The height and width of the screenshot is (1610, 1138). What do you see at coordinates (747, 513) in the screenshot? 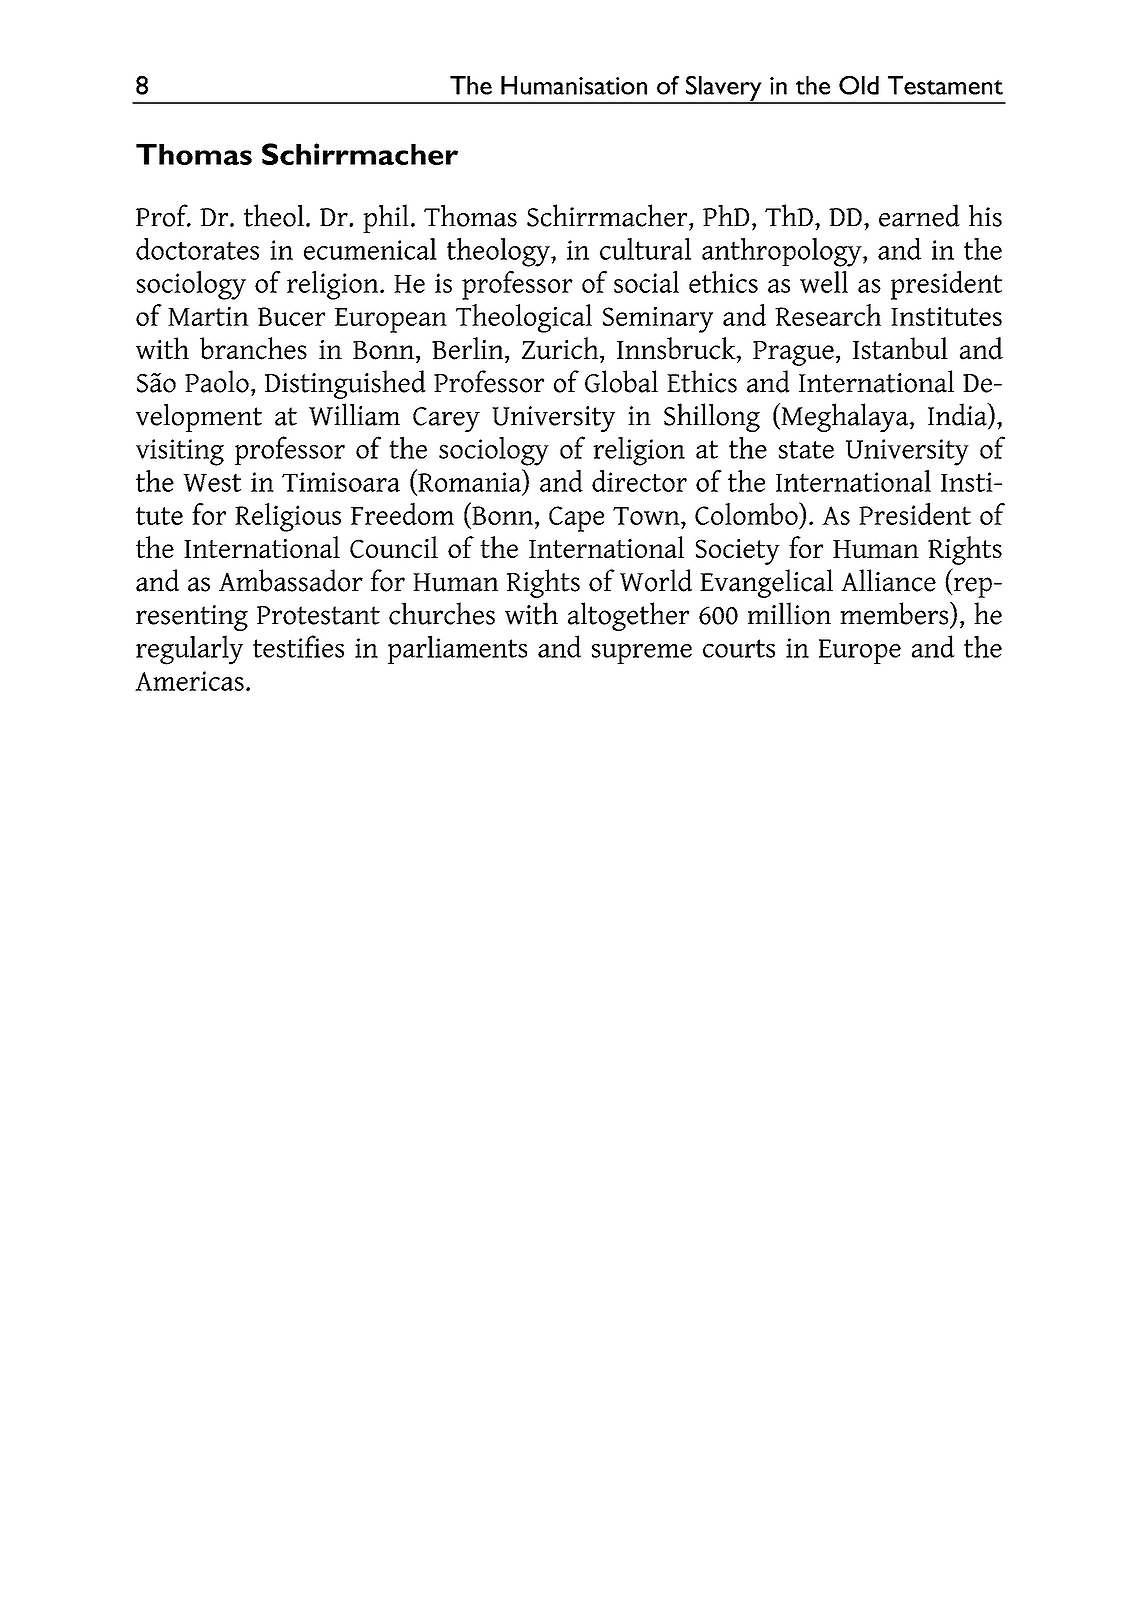
I see `Colombo` at bounding box center [747, 513].
